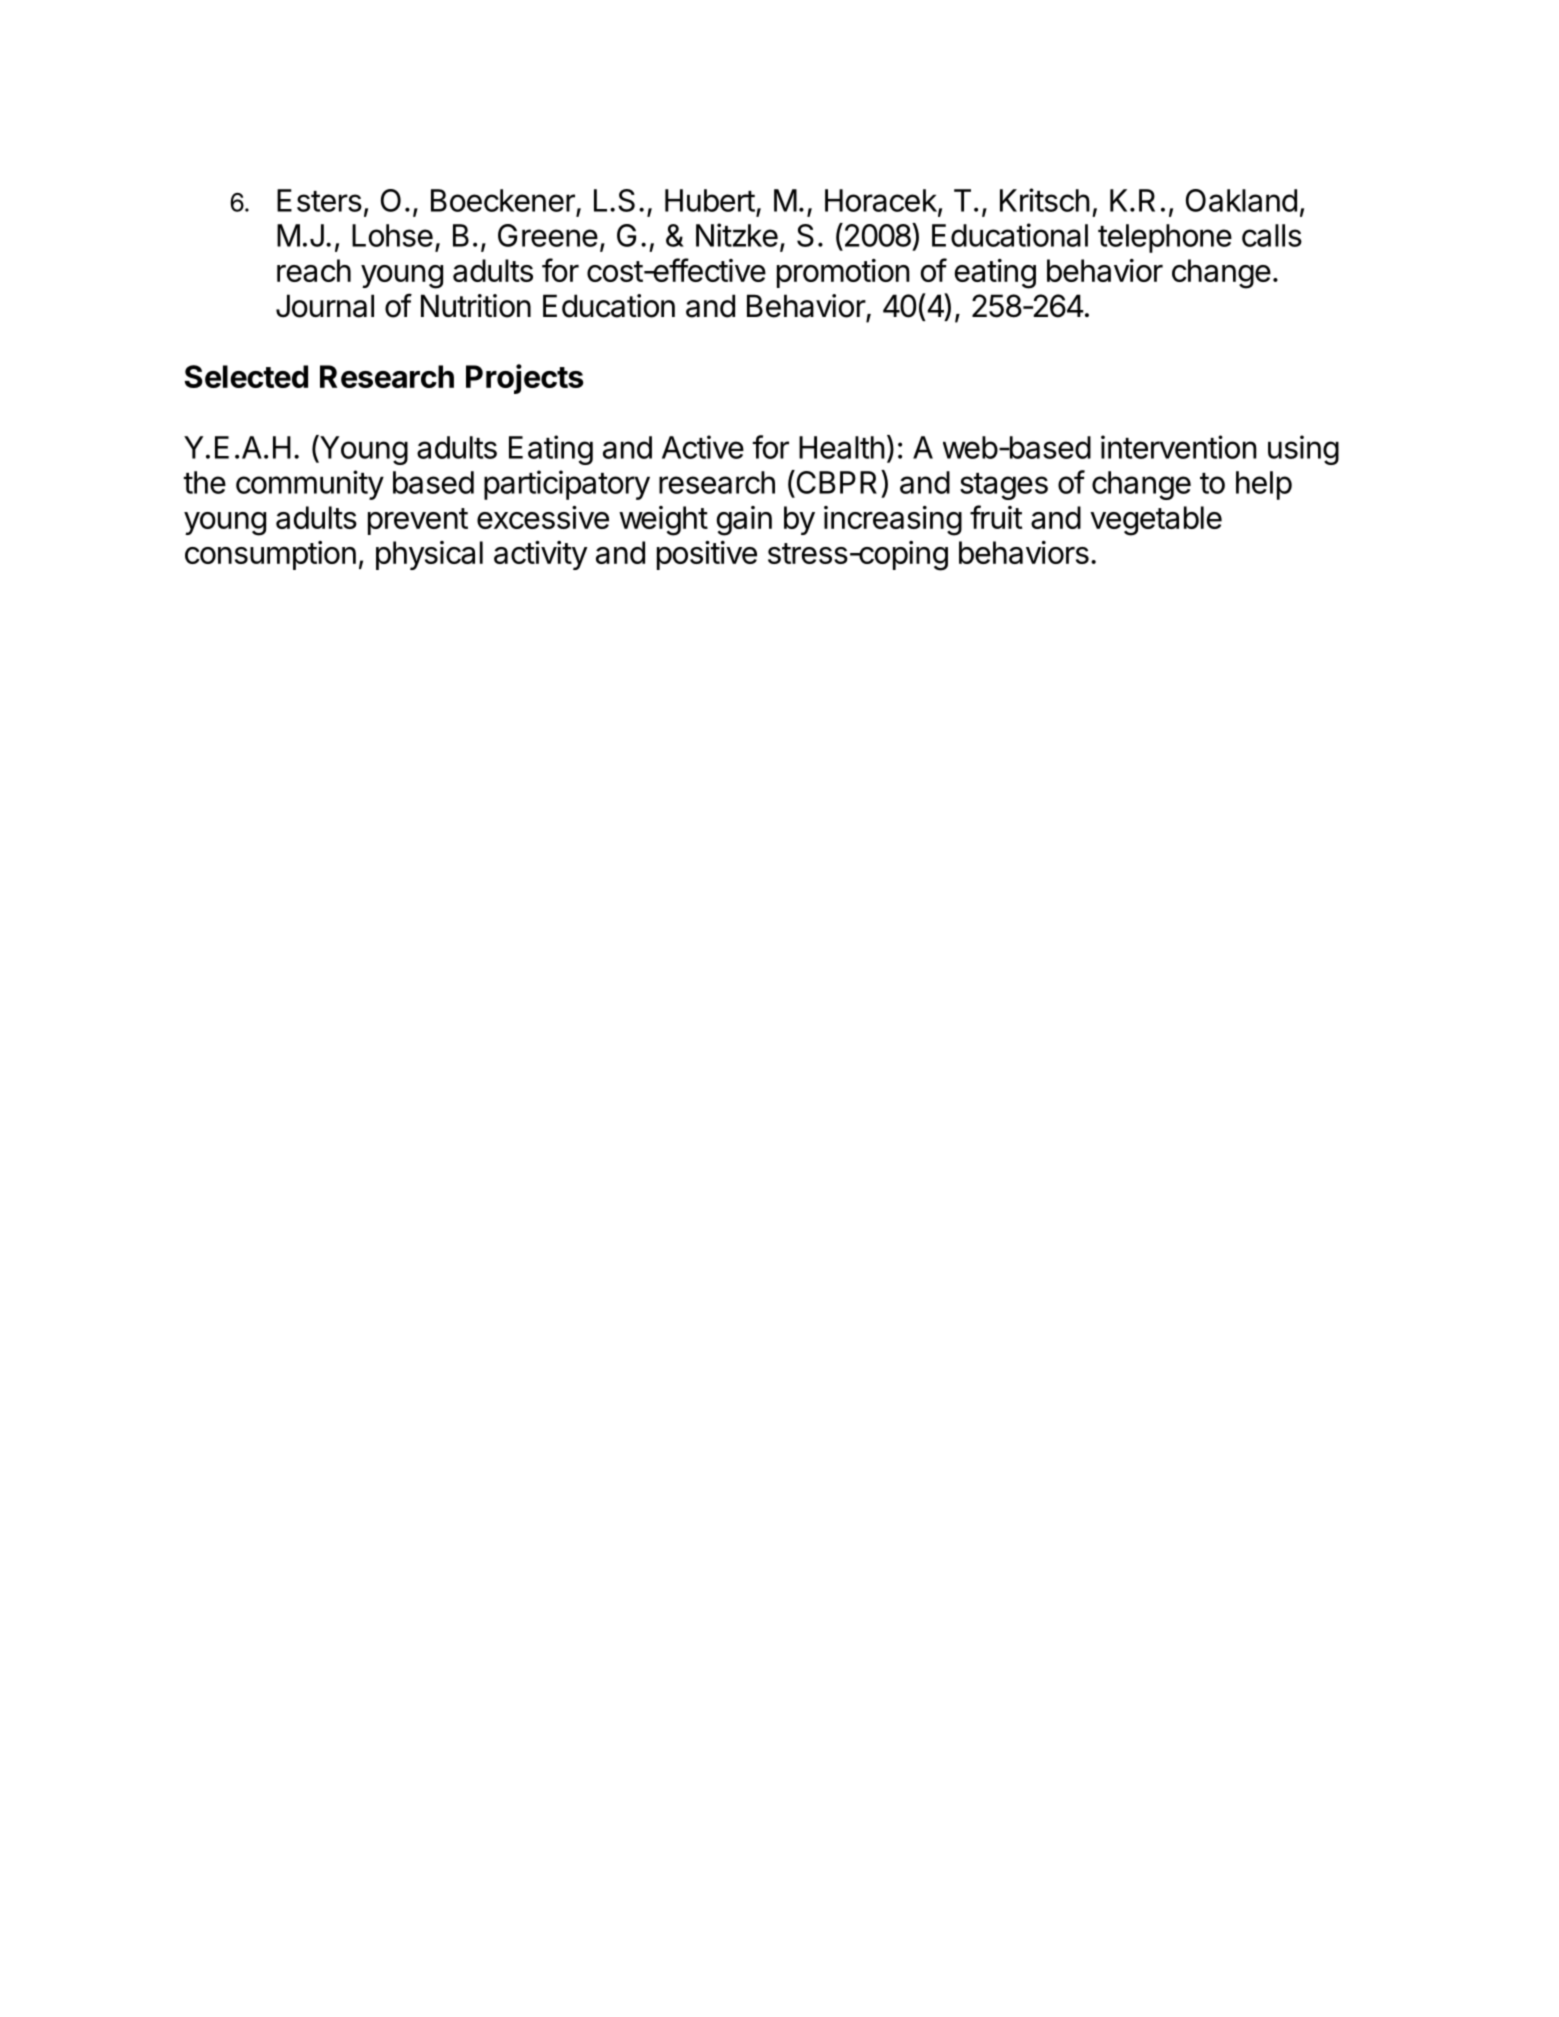  I want to click on Selected, so click(246, 376).
